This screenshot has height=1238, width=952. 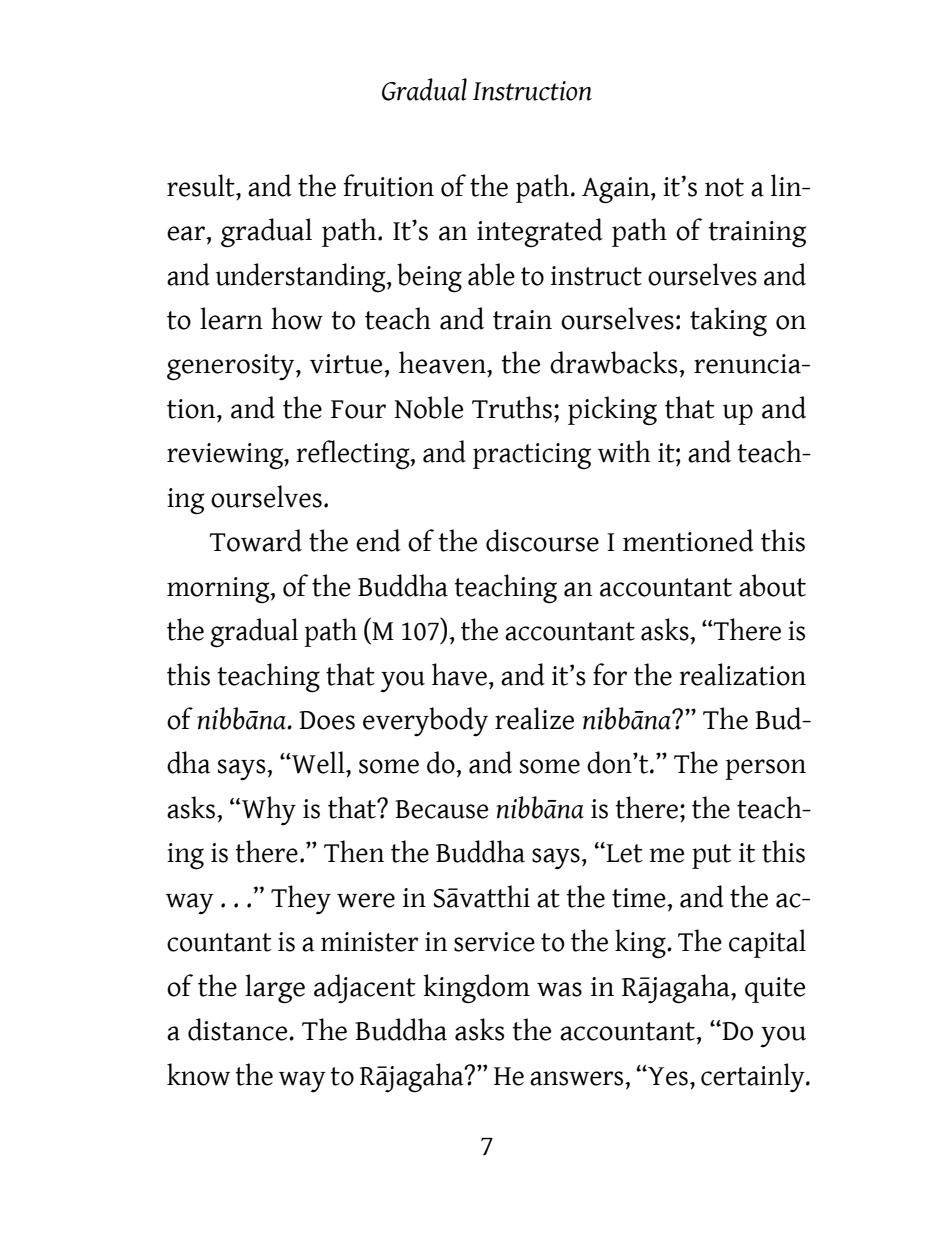 I want to click on Toward, so click(x=255, y=540).
